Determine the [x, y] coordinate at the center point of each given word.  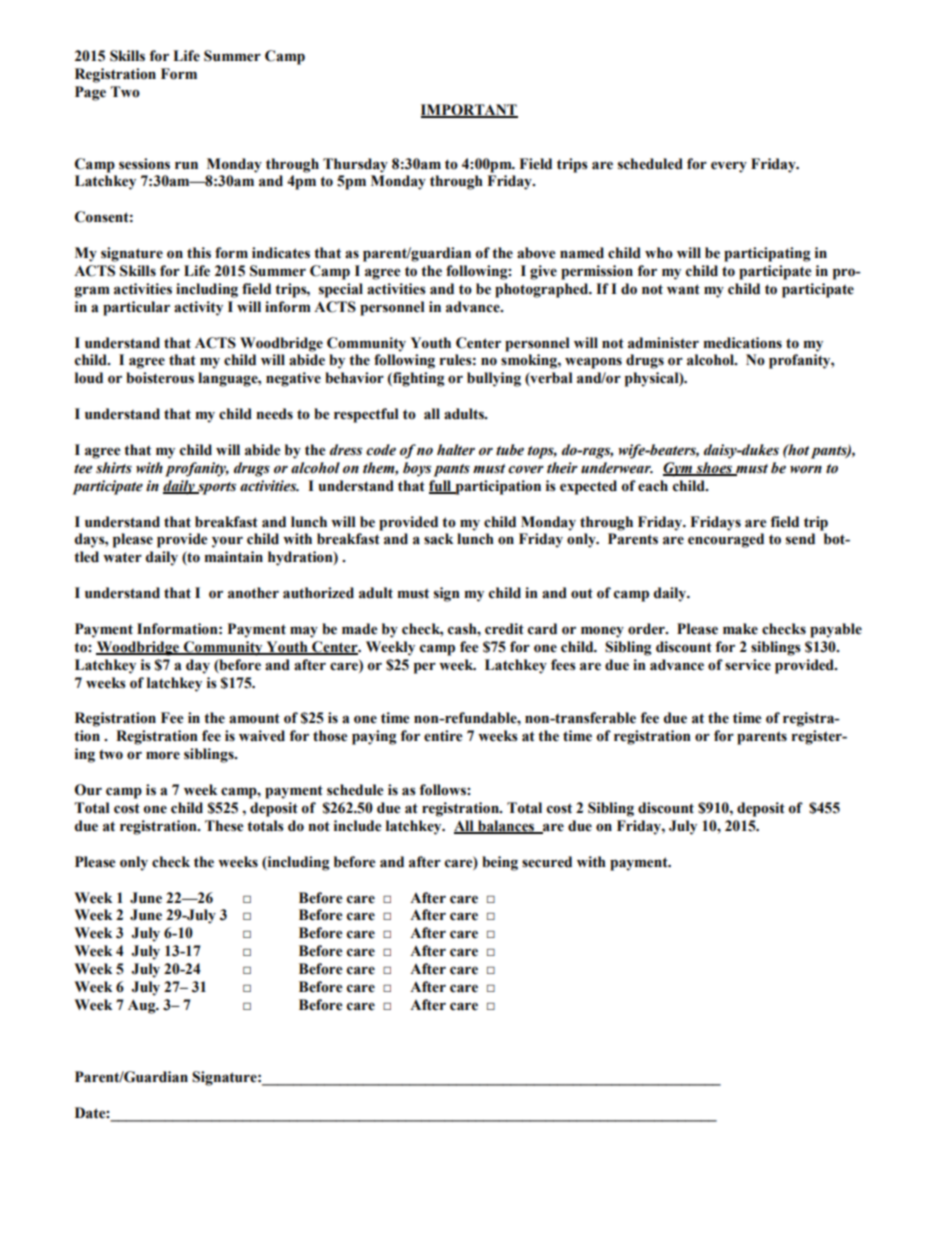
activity [198, 308]
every [729, 167]
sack [438, 539]
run [186, 165]
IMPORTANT [469, 110]
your [227, 542]
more [163, 755]
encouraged [726, 540]
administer [663, 343]
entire [443, 736]
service [748, 665]
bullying [494, 379]
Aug [143, 1006]
